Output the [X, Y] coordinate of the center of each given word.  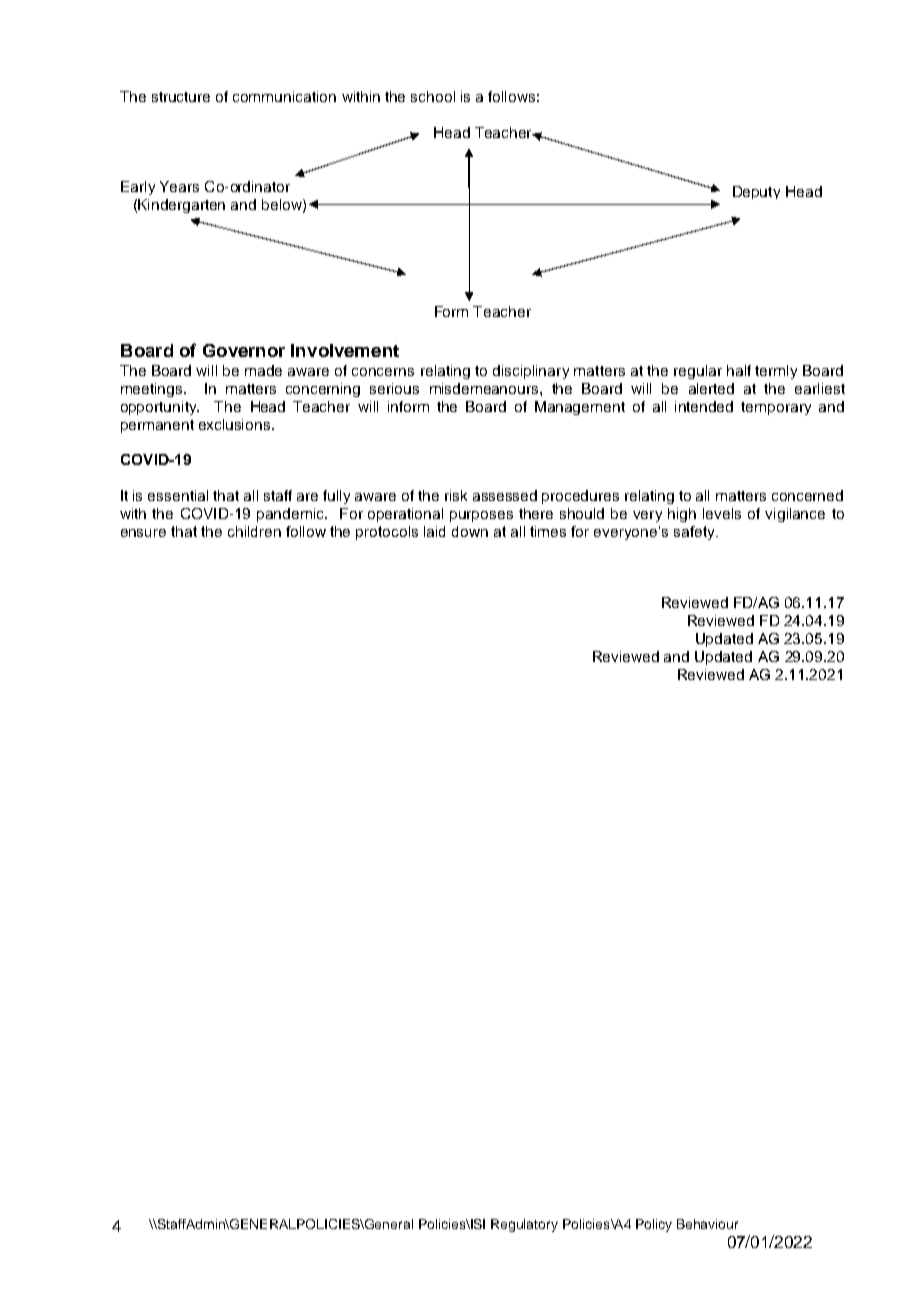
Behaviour [707, 1224]
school [433, 96]
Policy [654, 1225]
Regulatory [524, 1225]
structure [181, 97]
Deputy [756, 192]
